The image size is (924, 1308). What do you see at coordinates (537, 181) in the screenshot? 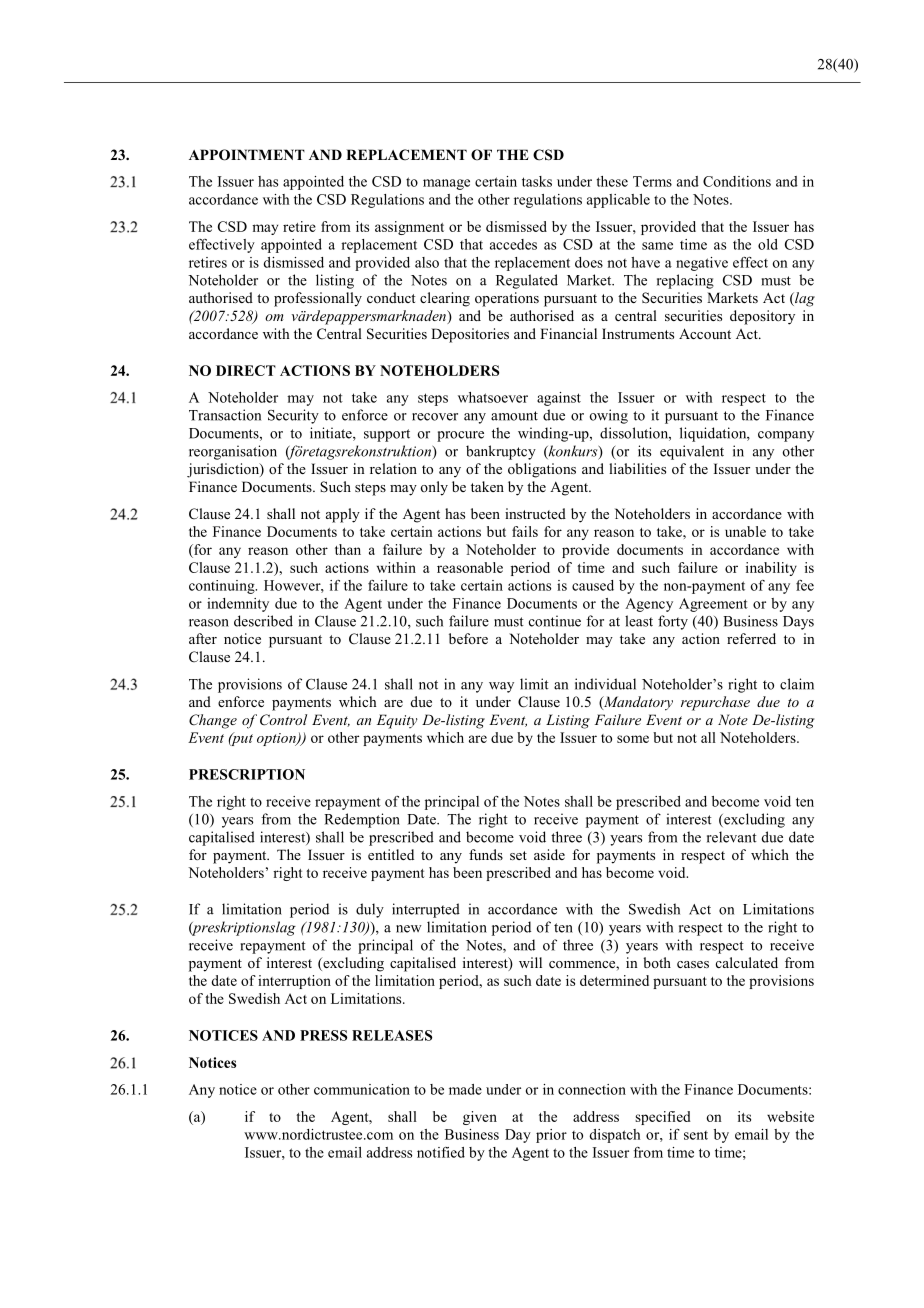
I see `tasks` at bounding box center [537, 181].
